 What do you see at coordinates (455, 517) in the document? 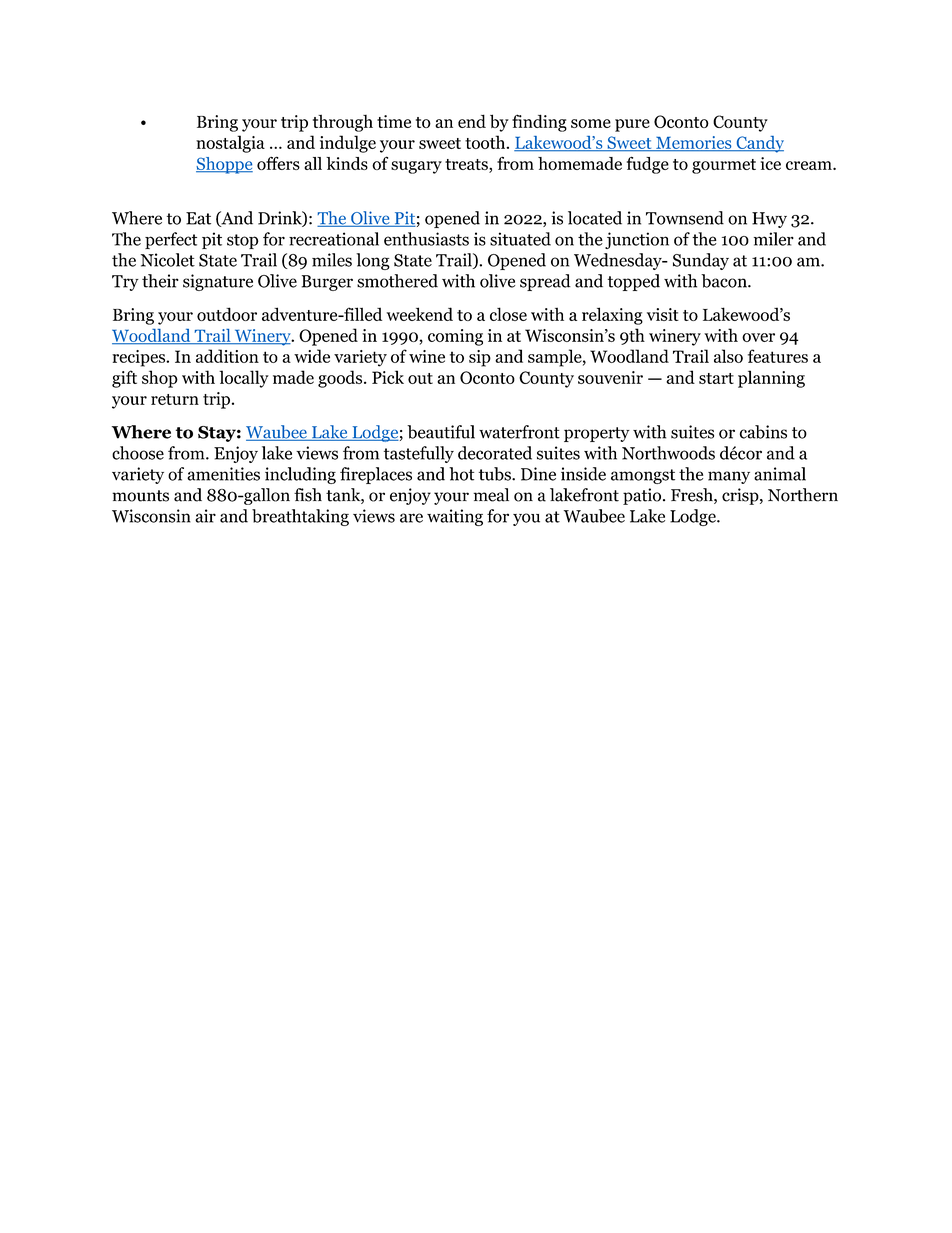
I see `waiting` at bounding box center [455, 517].
